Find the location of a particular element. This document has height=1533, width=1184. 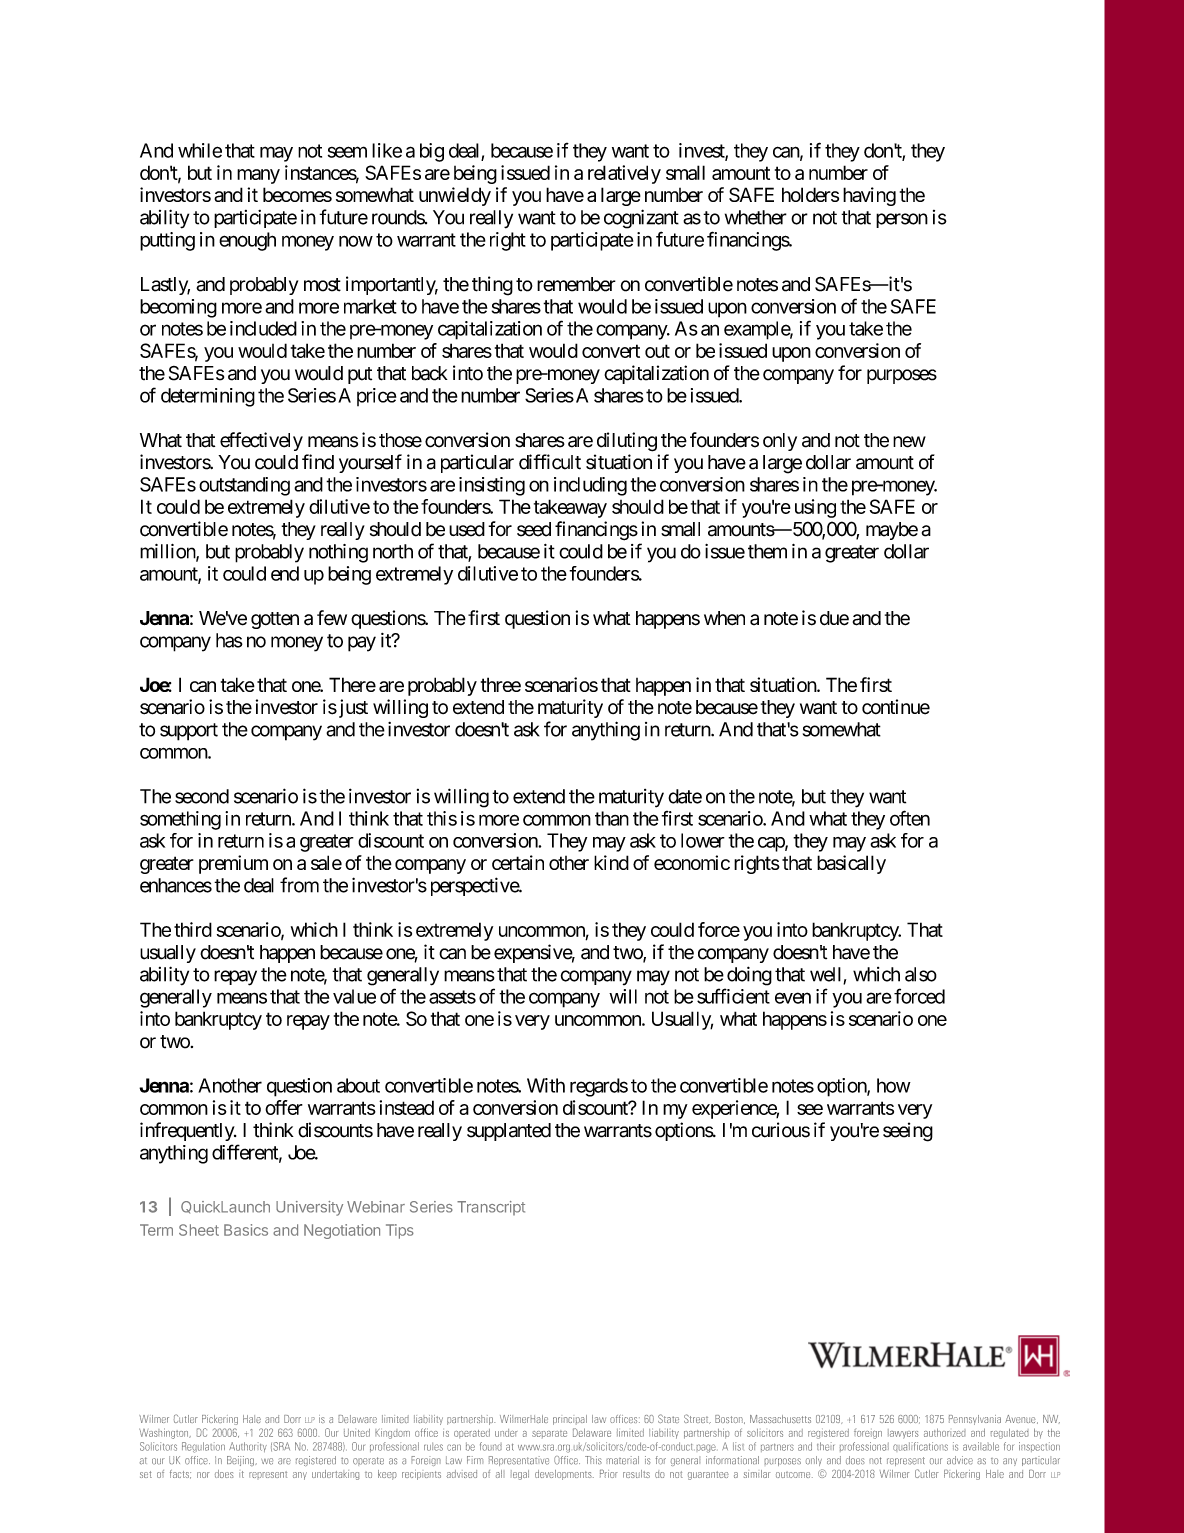

relatively is located at coordinates (624, 174).
